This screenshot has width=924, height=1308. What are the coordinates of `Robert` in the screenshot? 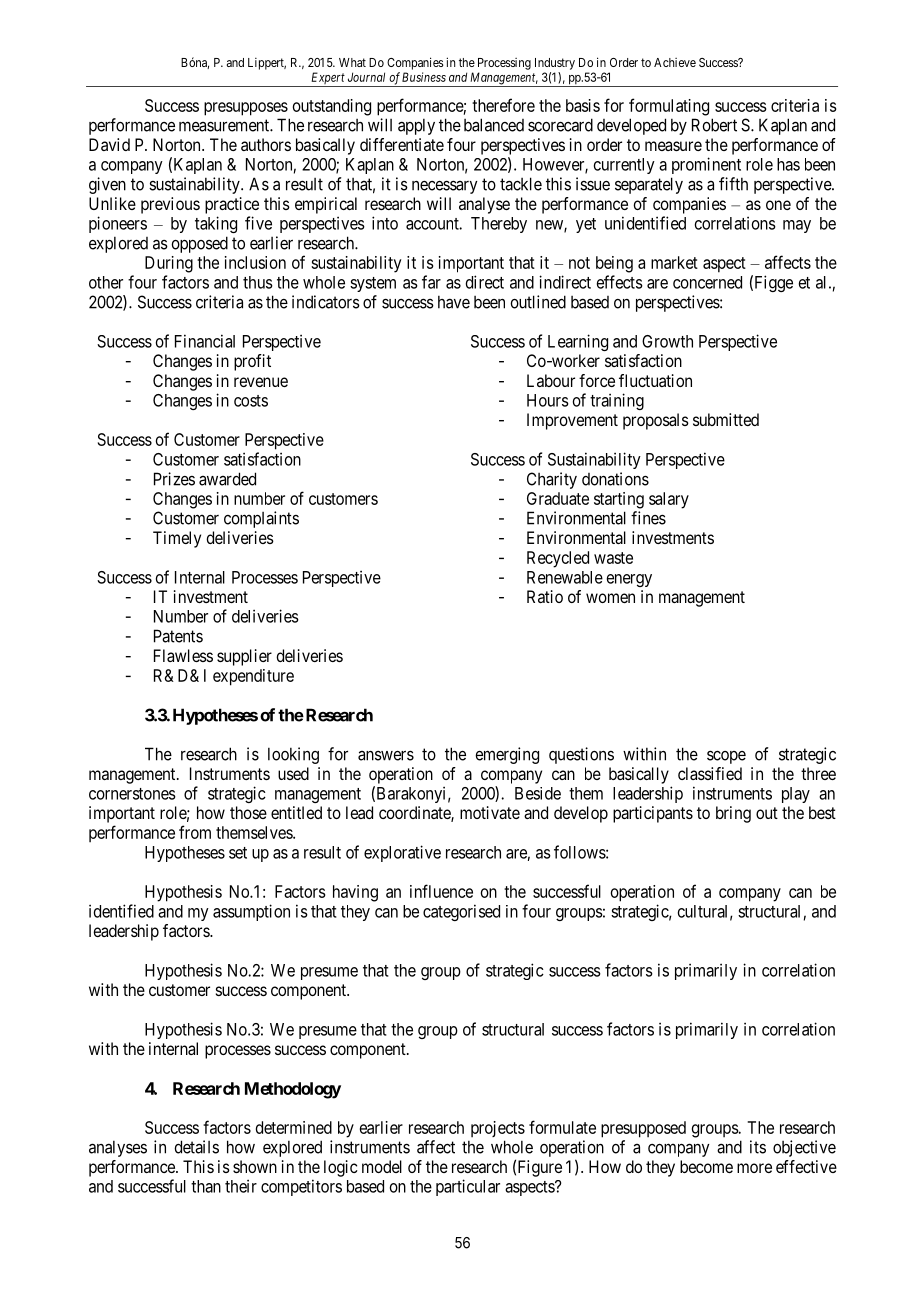 It's located at (714, 125).
